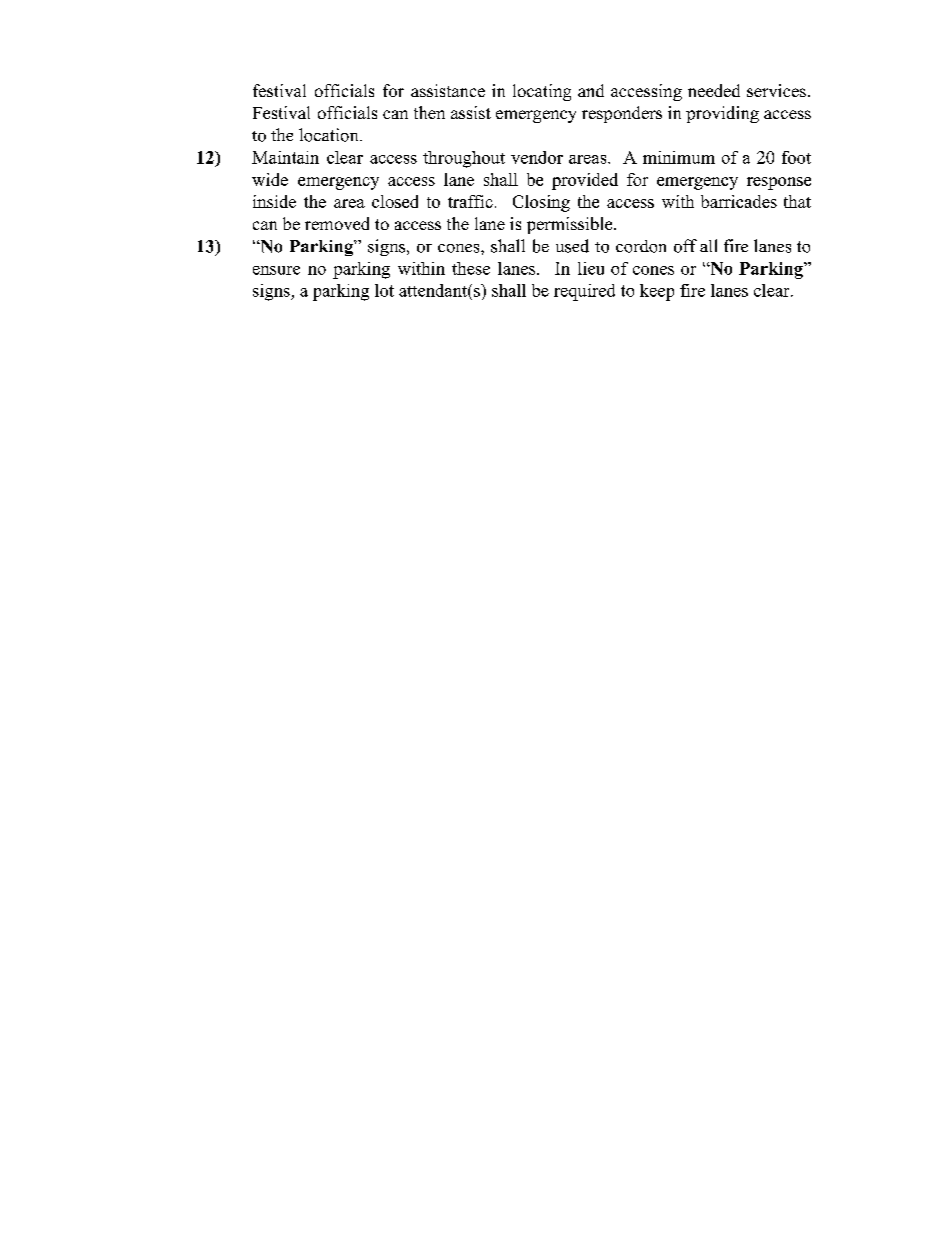 This screenshot has height=1233, width=952. What do you see at coordinates (285, 157) in the screenshot?
I see `Maintain` at bounding box center [285, 157].
